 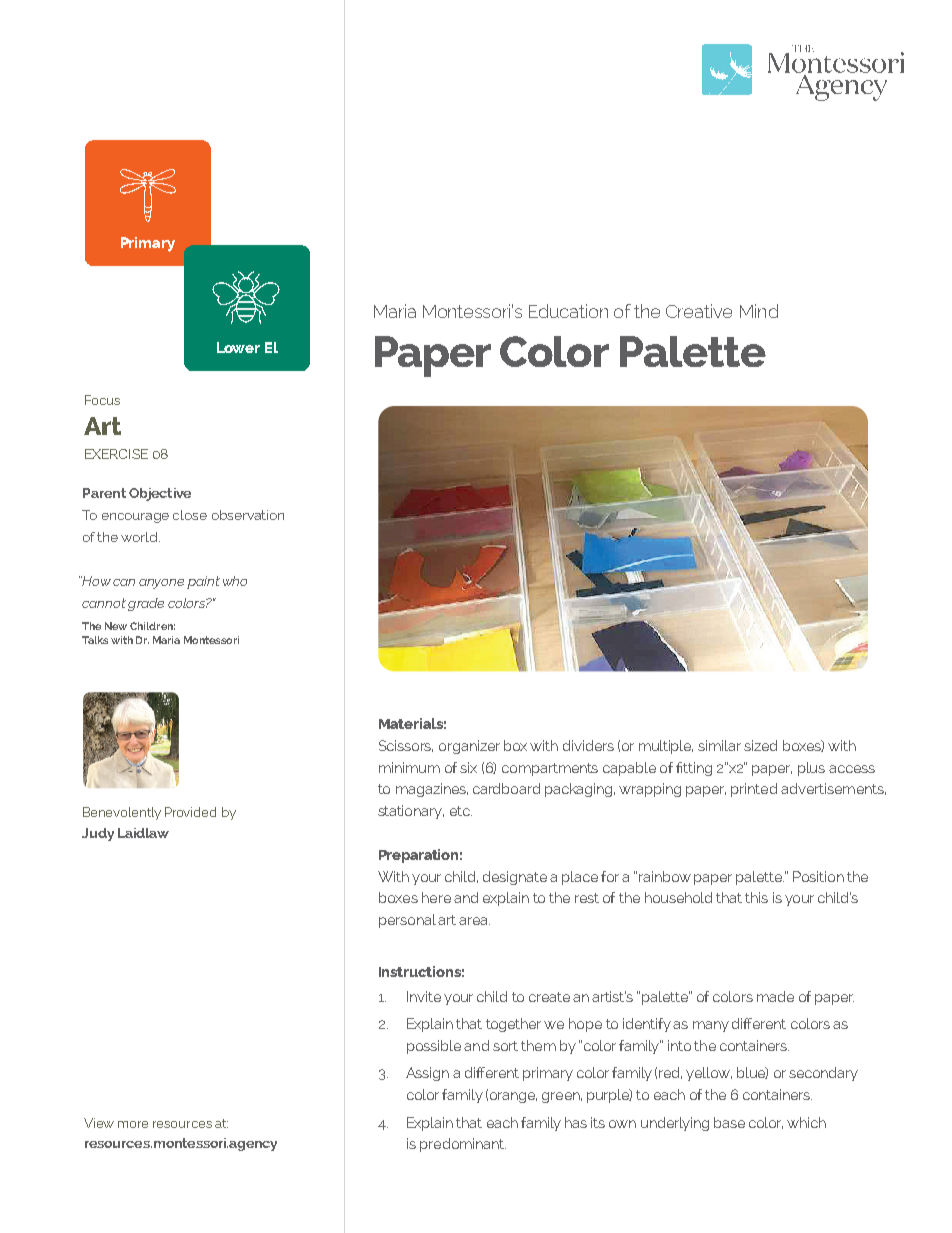 What do you see at coordinates (760, 745) in the document?
I see `sized` at bounding box center [760, 745].
